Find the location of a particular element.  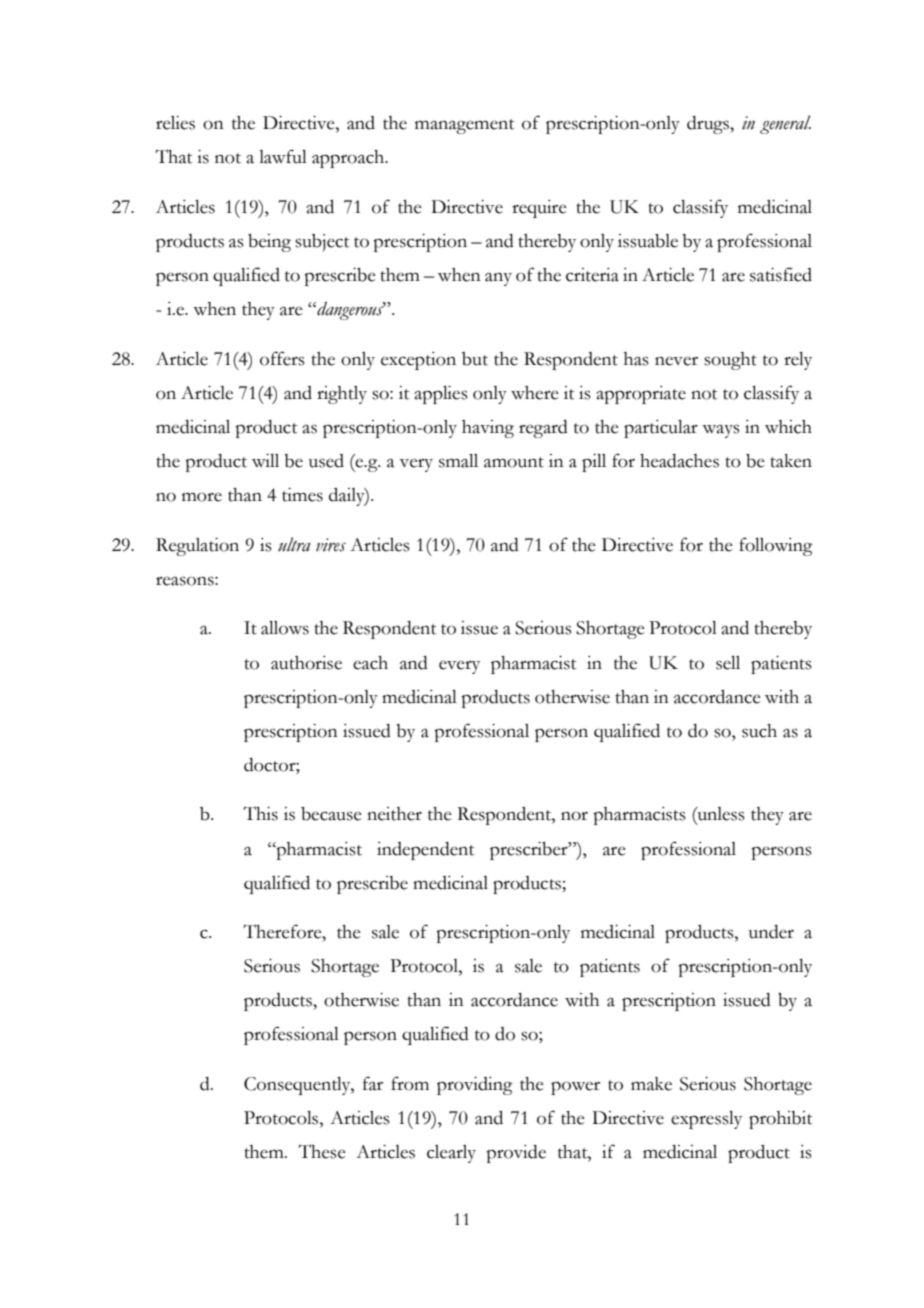

lawful is located at coordinates (283, 156).
